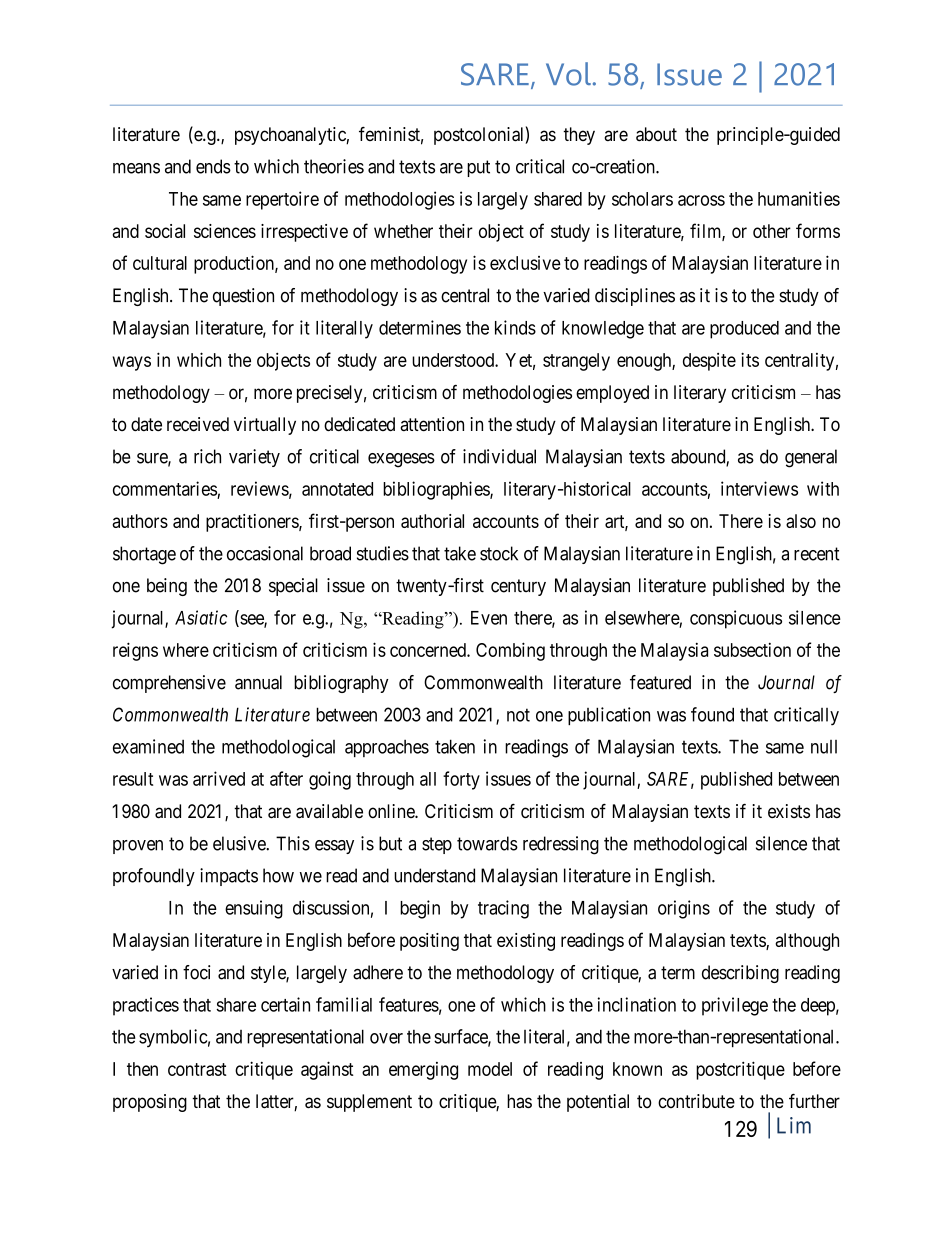  What do you see at coordinates (656, 134) in the page?
I see `about` at bounding box center [656, 134].
